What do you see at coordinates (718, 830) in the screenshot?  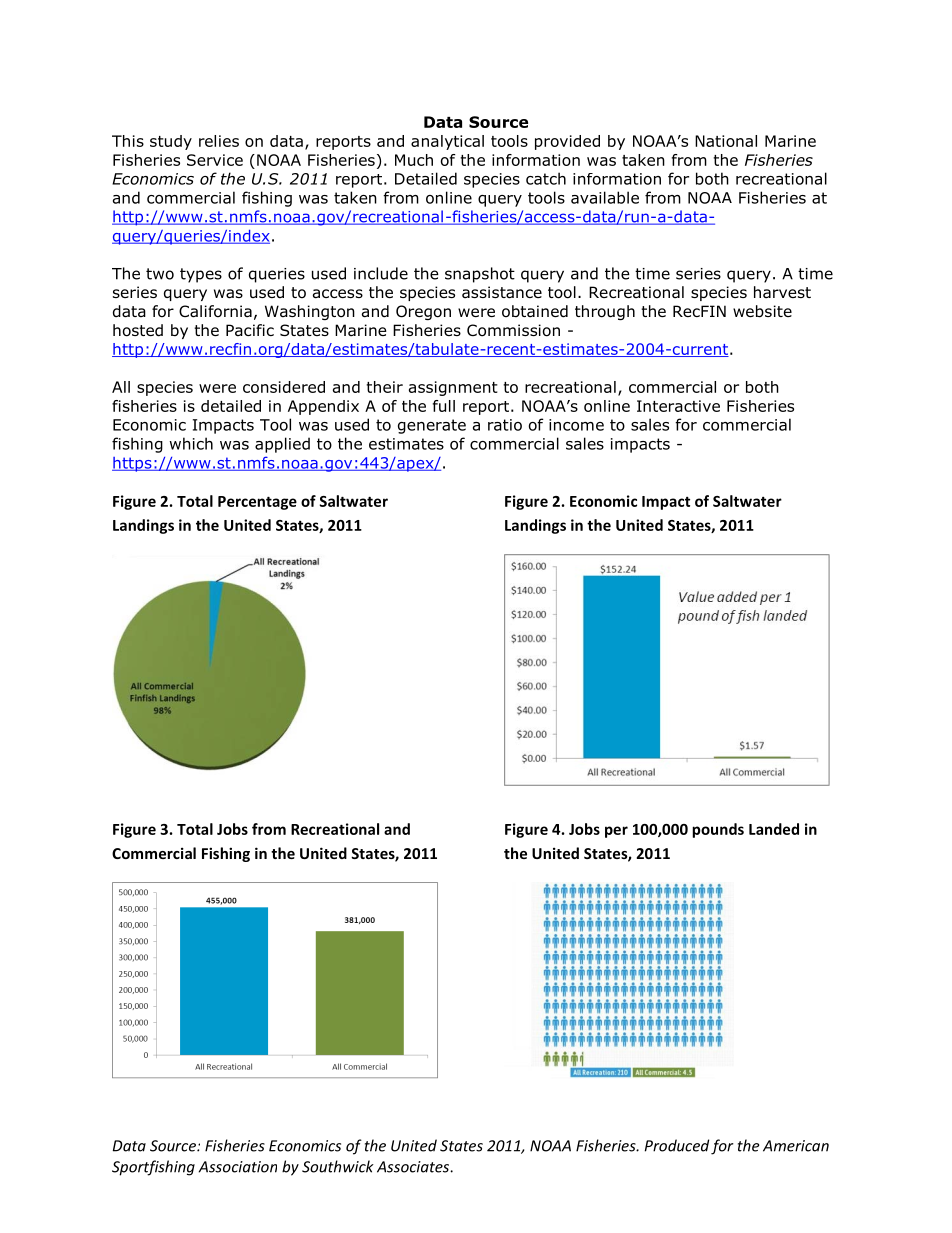 I see `pounds` at bounding box center [718, 830].
